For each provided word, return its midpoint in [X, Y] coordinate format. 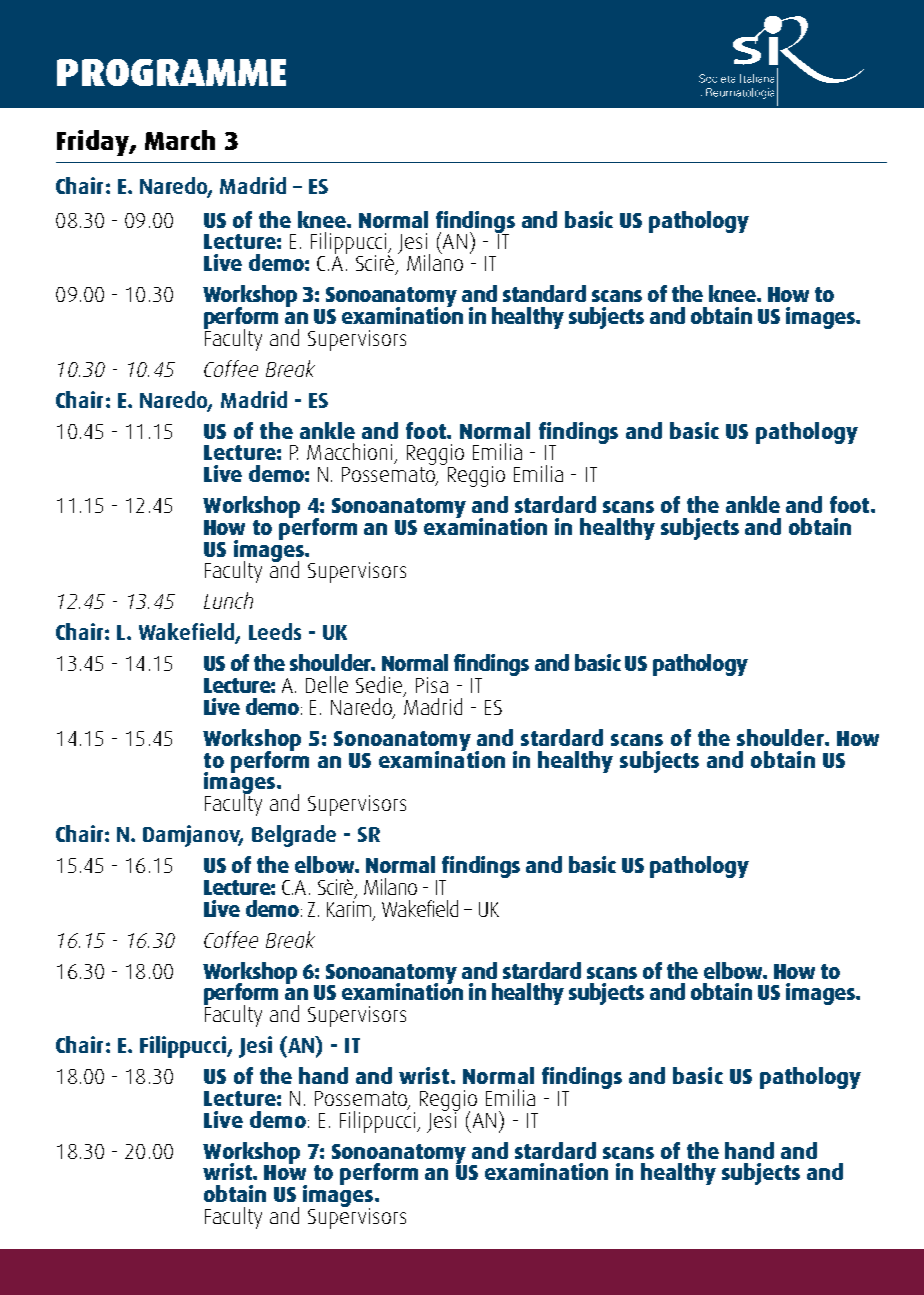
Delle [327, 684]
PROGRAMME [171, 72]
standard [544, 293]
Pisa [432, 685]
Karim [350, 908]
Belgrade [294, 836]
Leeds [275, 631]
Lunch [228, 600]
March [180, 140]
